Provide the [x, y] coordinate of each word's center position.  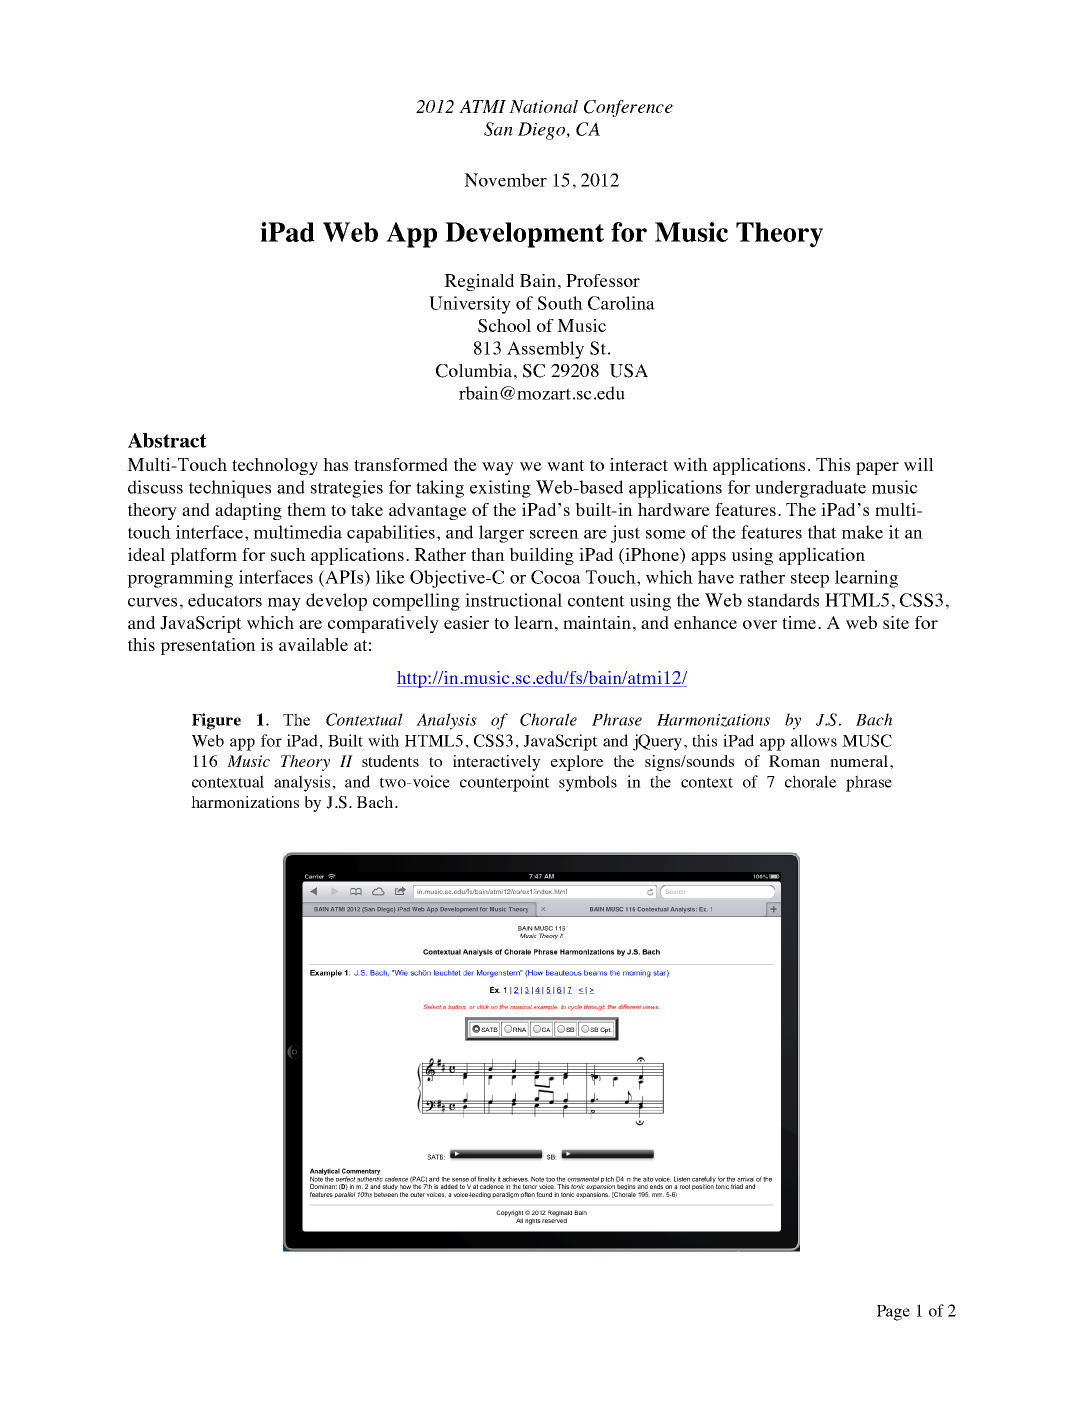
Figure [216, 721]
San [498, 129]
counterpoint [505, 783]
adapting [248, 511]
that [822, 532]
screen [554, 534]
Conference [628, 108]
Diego [541, 131]
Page [893, 1313]
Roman [794, 761]
